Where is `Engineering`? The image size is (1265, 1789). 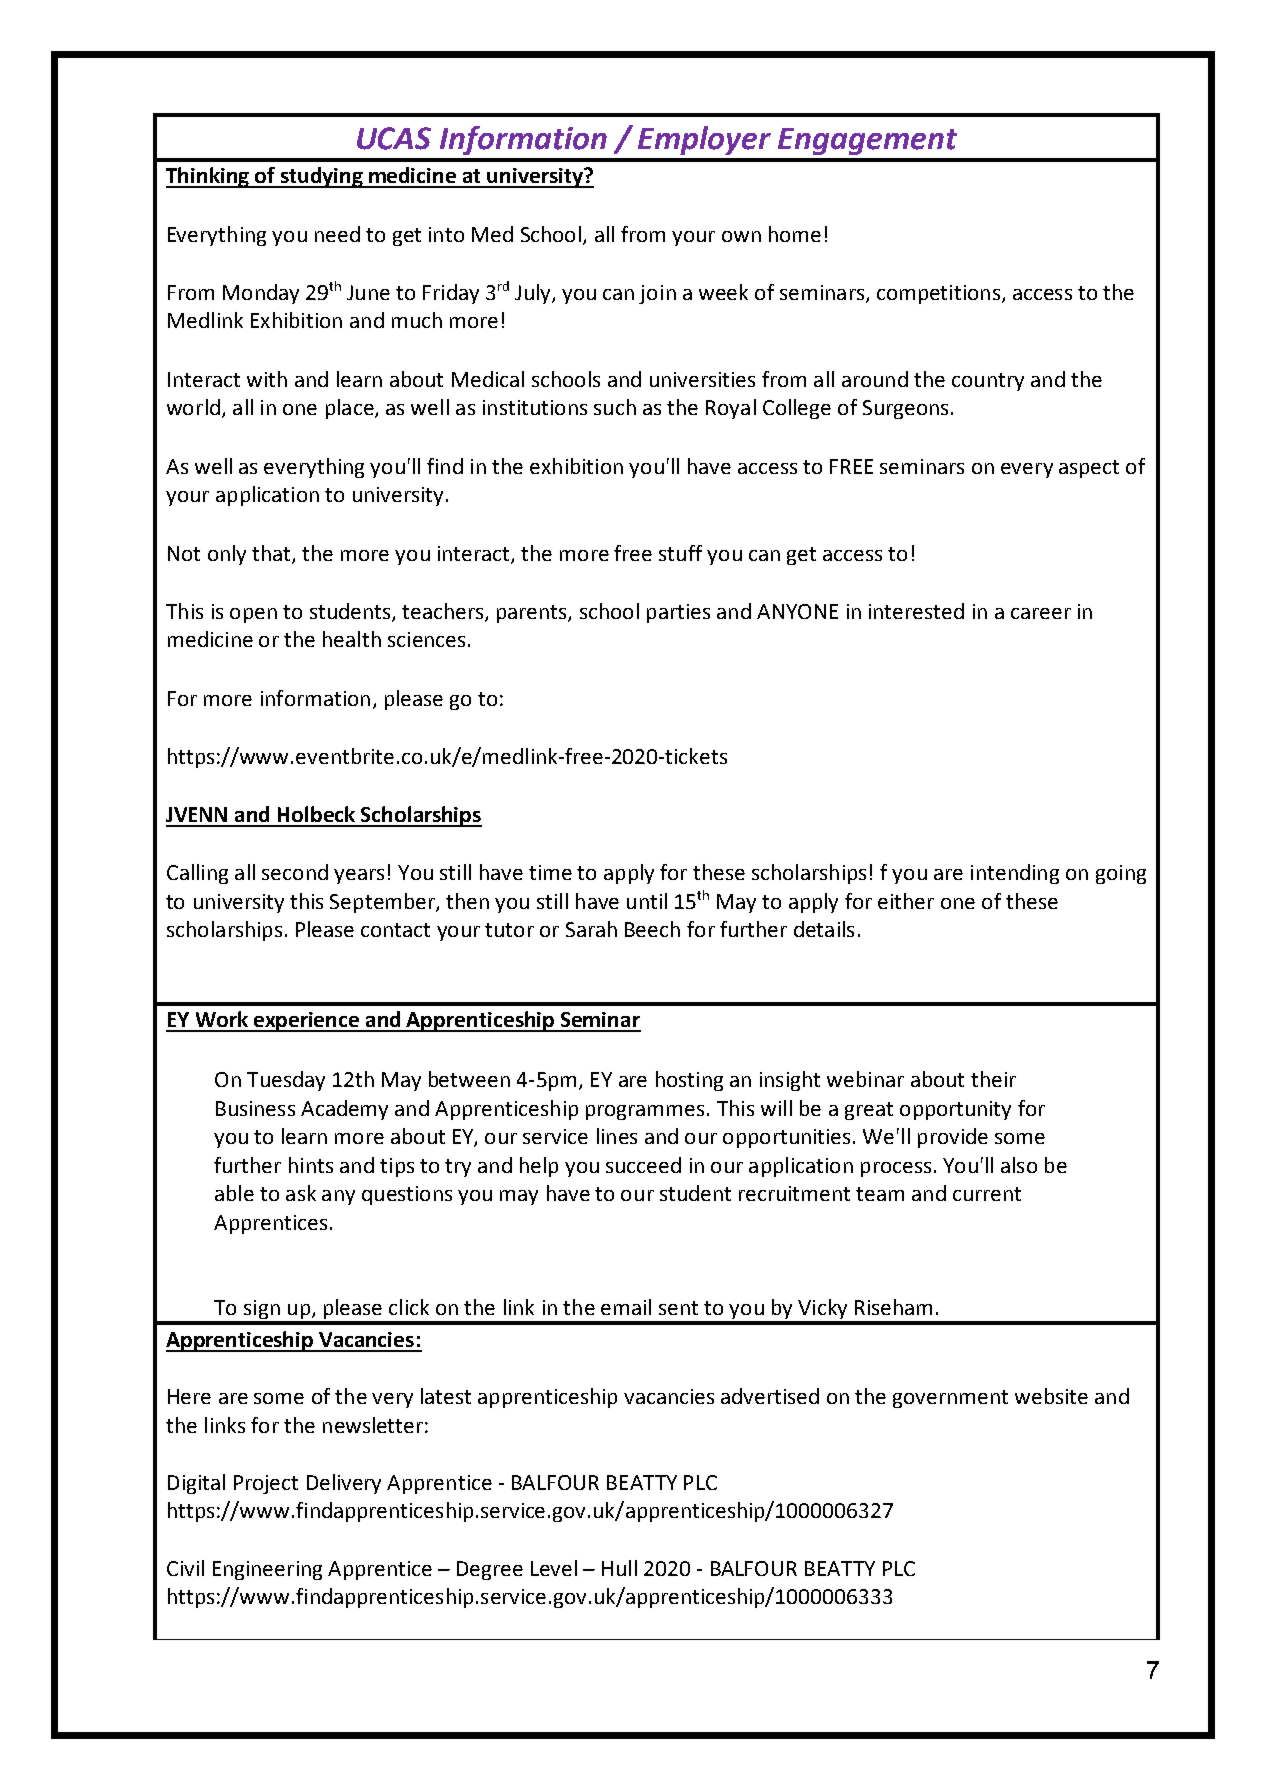 Engineering is located at coordinates (267, 1570).
